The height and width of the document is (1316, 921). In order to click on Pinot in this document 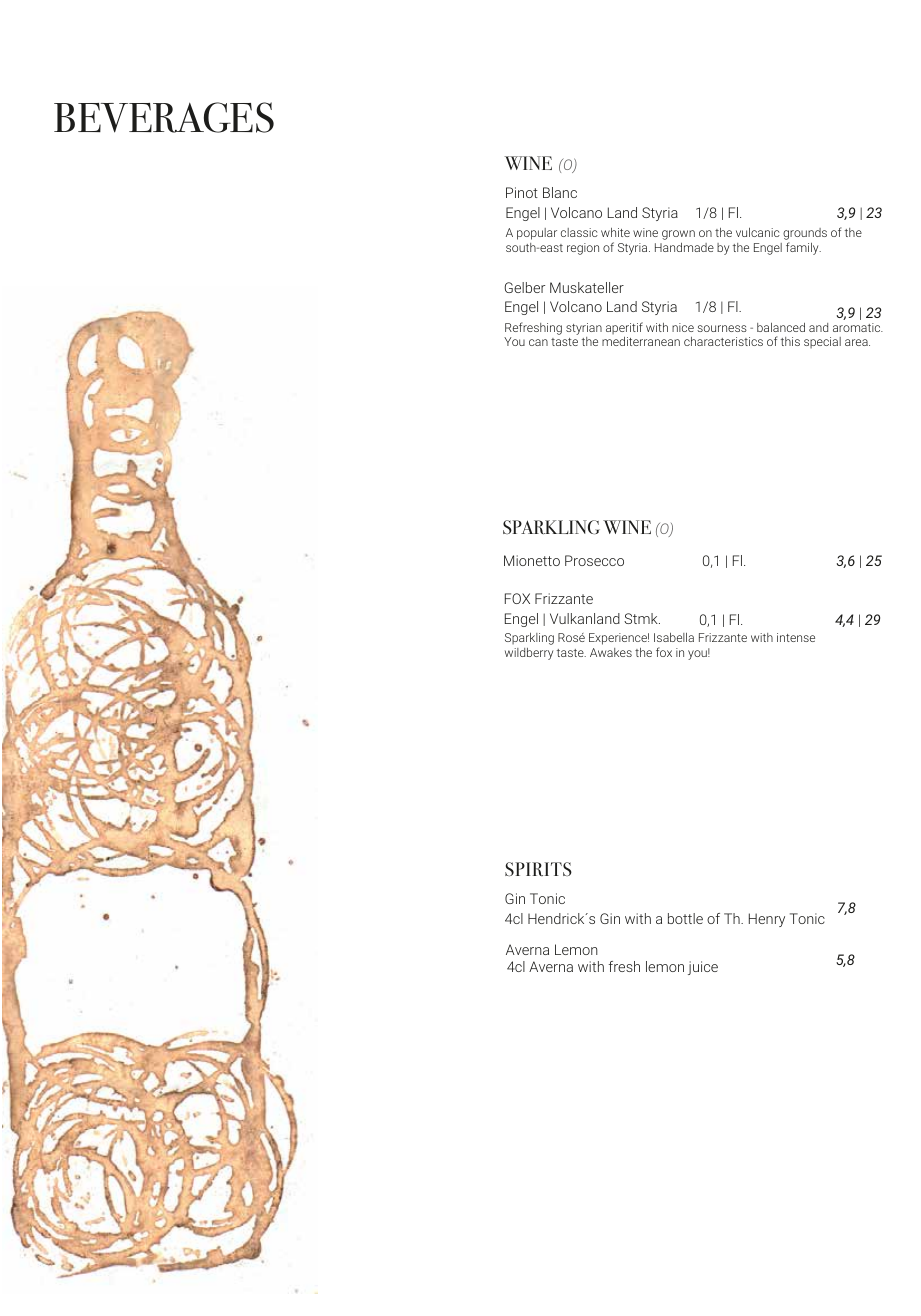, I will do `click(522, 192)`.
